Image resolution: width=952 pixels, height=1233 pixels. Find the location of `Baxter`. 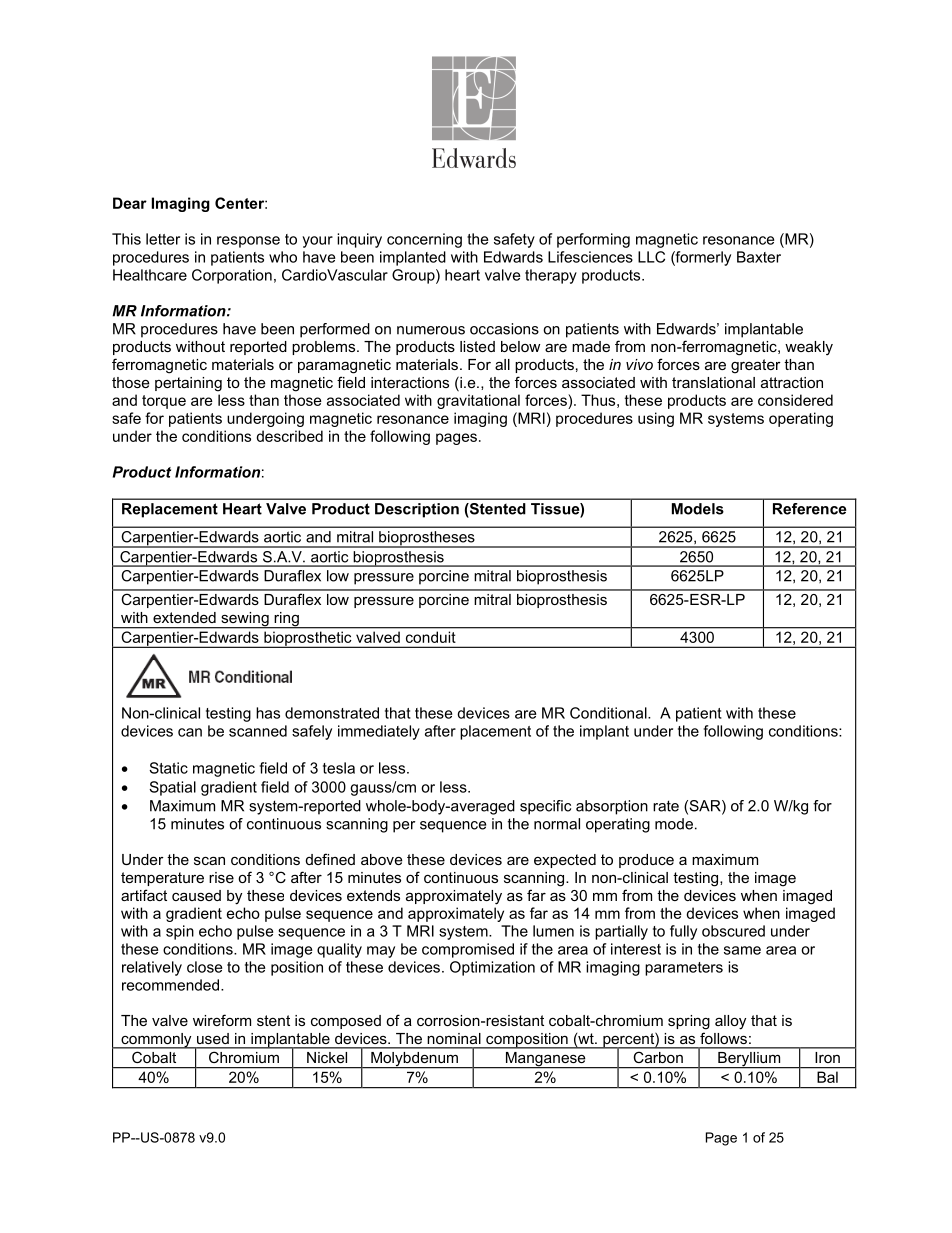

Baxter is located at coordinates (759, 257).
